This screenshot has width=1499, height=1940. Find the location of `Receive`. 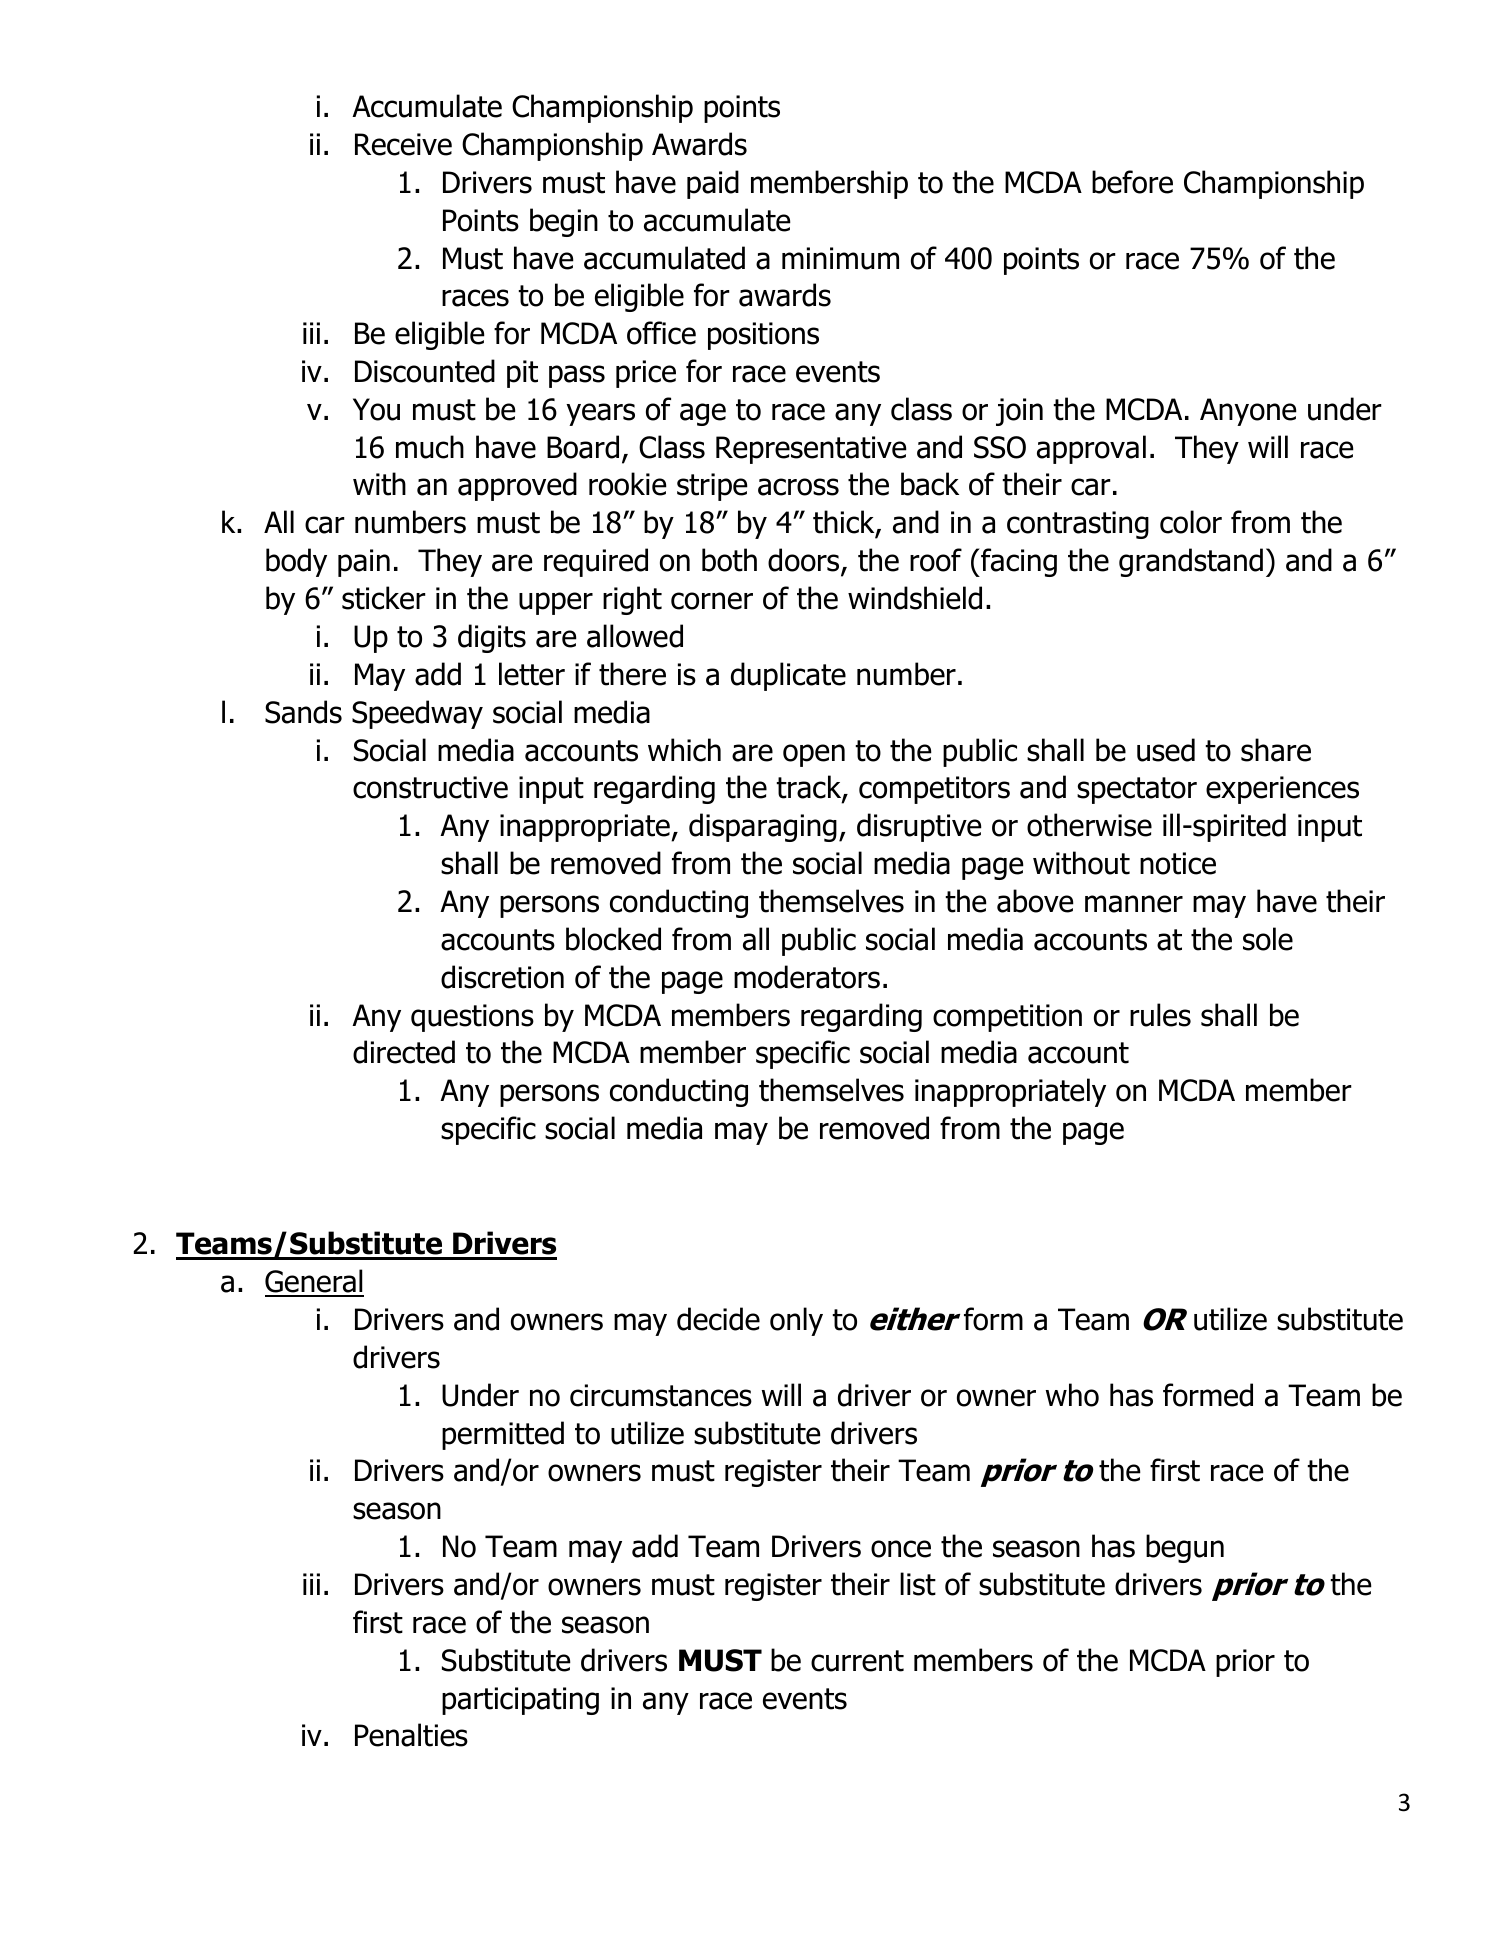

Receive is located at coordinates (403, 144).
